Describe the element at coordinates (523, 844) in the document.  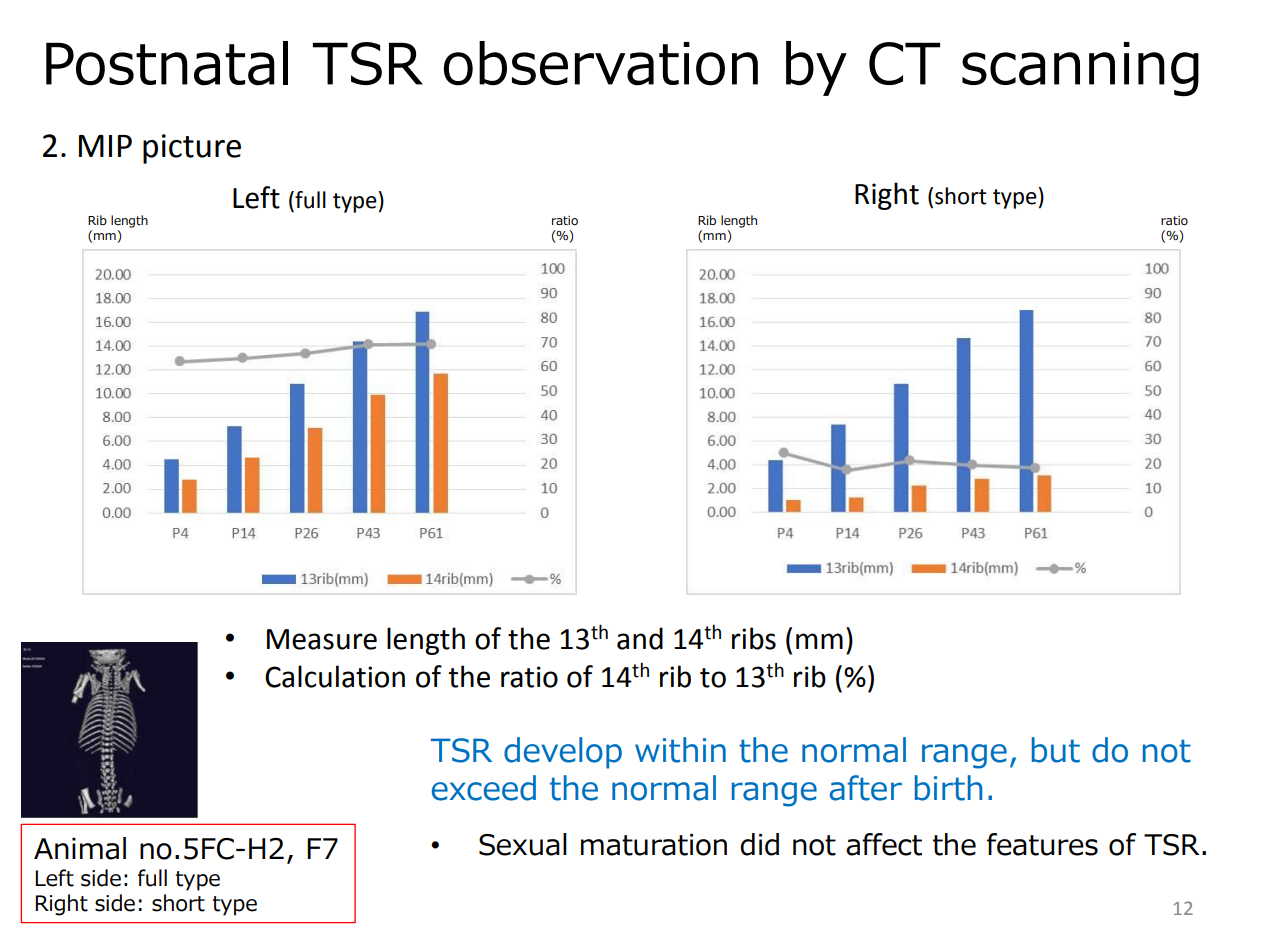
I see `Sexual` at that location.
